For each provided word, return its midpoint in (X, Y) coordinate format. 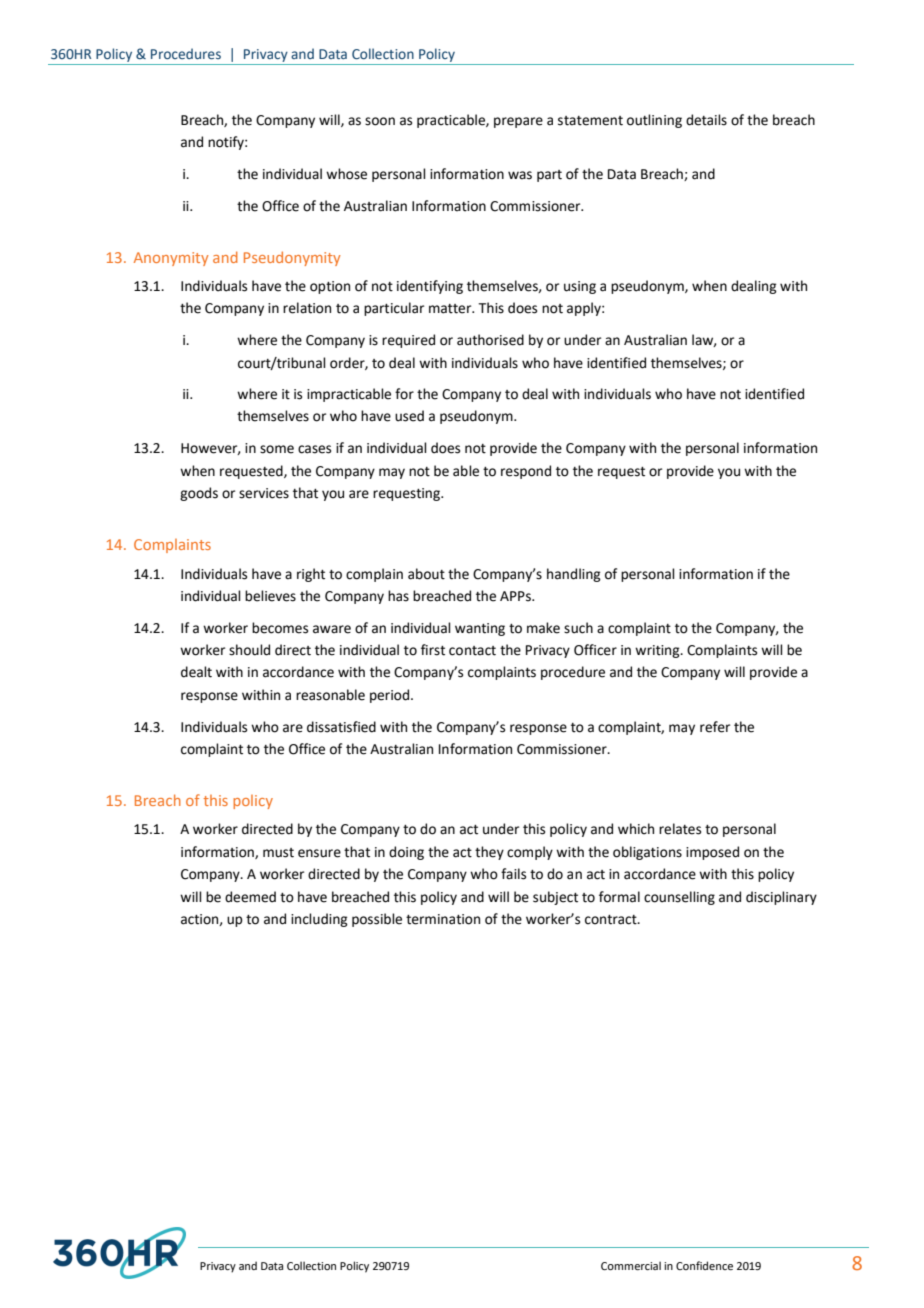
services (264, 493)
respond (526, 472)
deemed (250, 897)
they (489, 853)
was (520, 175)
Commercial (631, 1265)
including (319, 920)
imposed (712, 853)
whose (346, 174)
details (706, 120)
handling (574, 575)
